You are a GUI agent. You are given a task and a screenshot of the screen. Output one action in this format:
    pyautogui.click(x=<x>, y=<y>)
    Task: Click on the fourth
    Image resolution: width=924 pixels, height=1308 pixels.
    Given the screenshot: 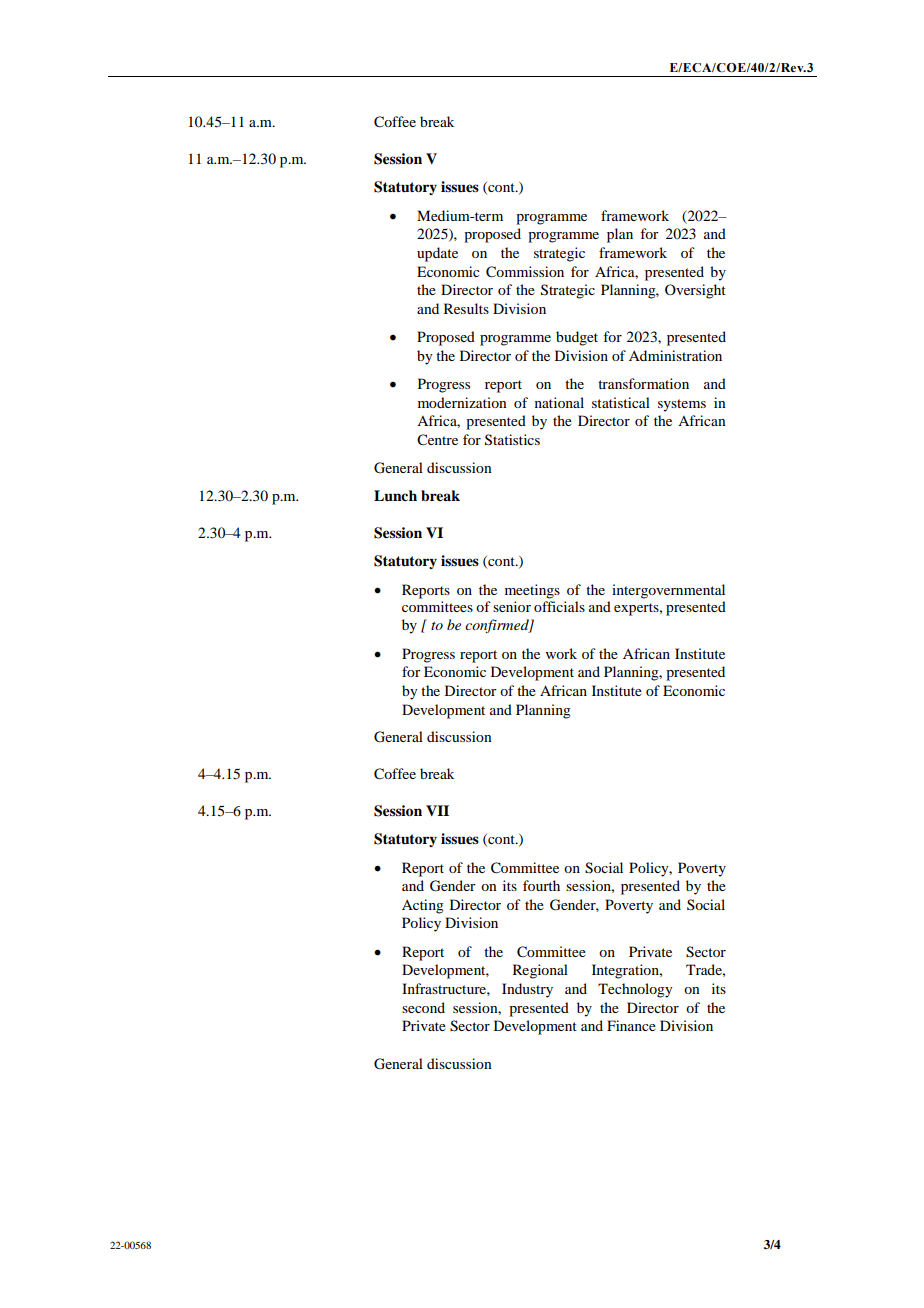 What is the action you would take?
    pyautogui.click(x=541, y=885)
